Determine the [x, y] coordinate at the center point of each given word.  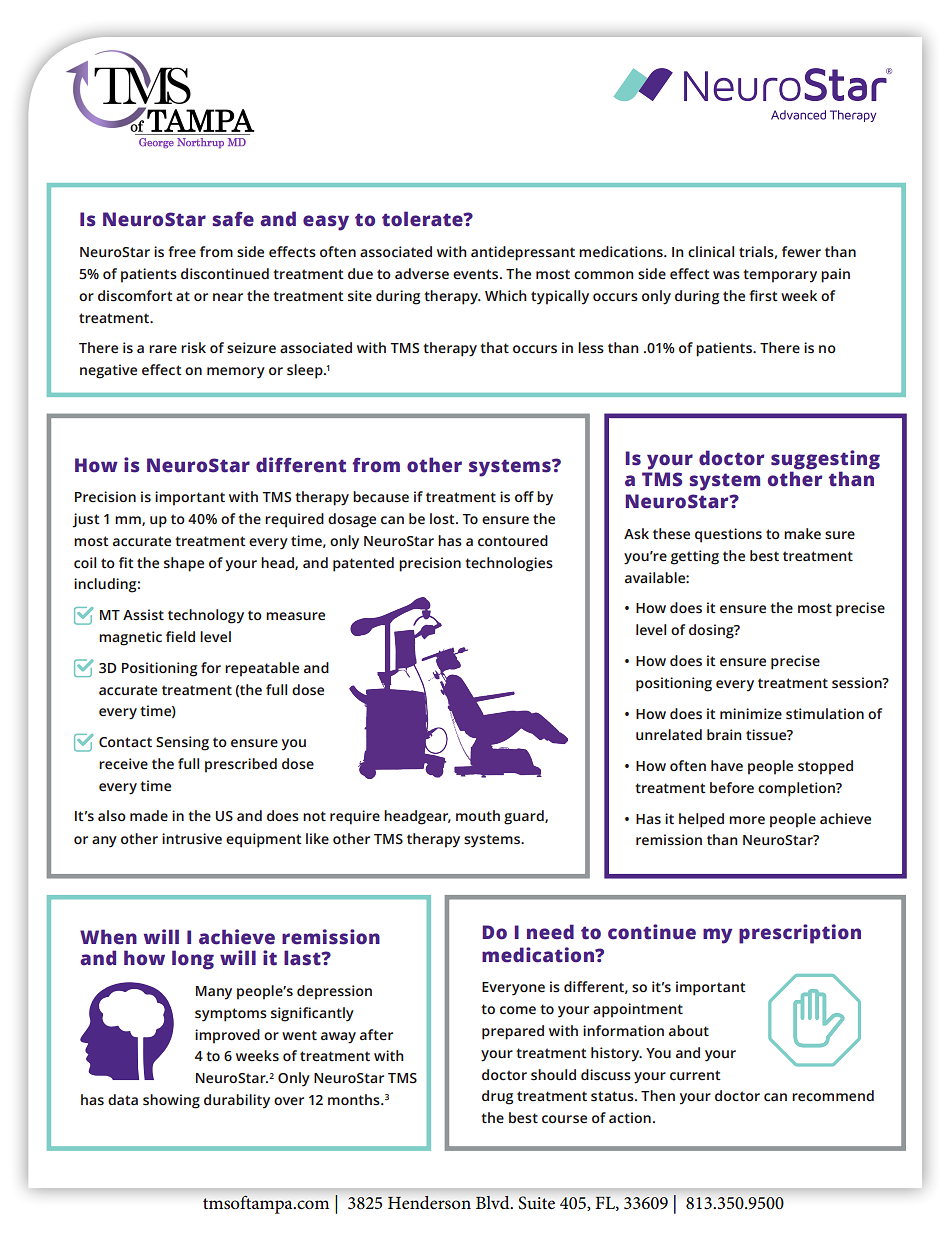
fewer [801, 252]
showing [171, 1101]
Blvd [494, 1202]
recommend [833, 1096]
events [477, 274]
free [182, 252]
